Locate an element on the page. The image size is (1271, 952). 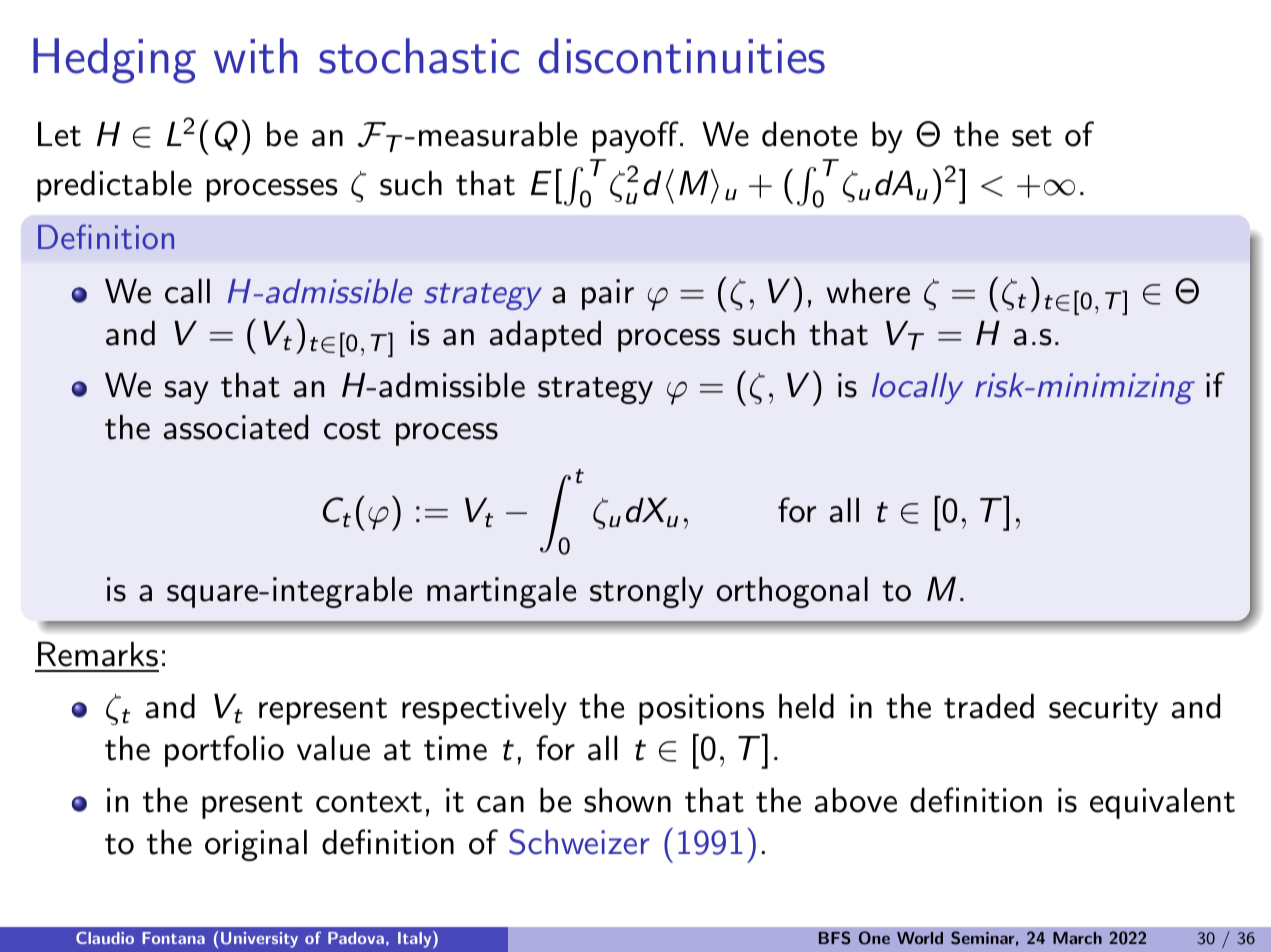
March is located at coordinates (1077, 938).
